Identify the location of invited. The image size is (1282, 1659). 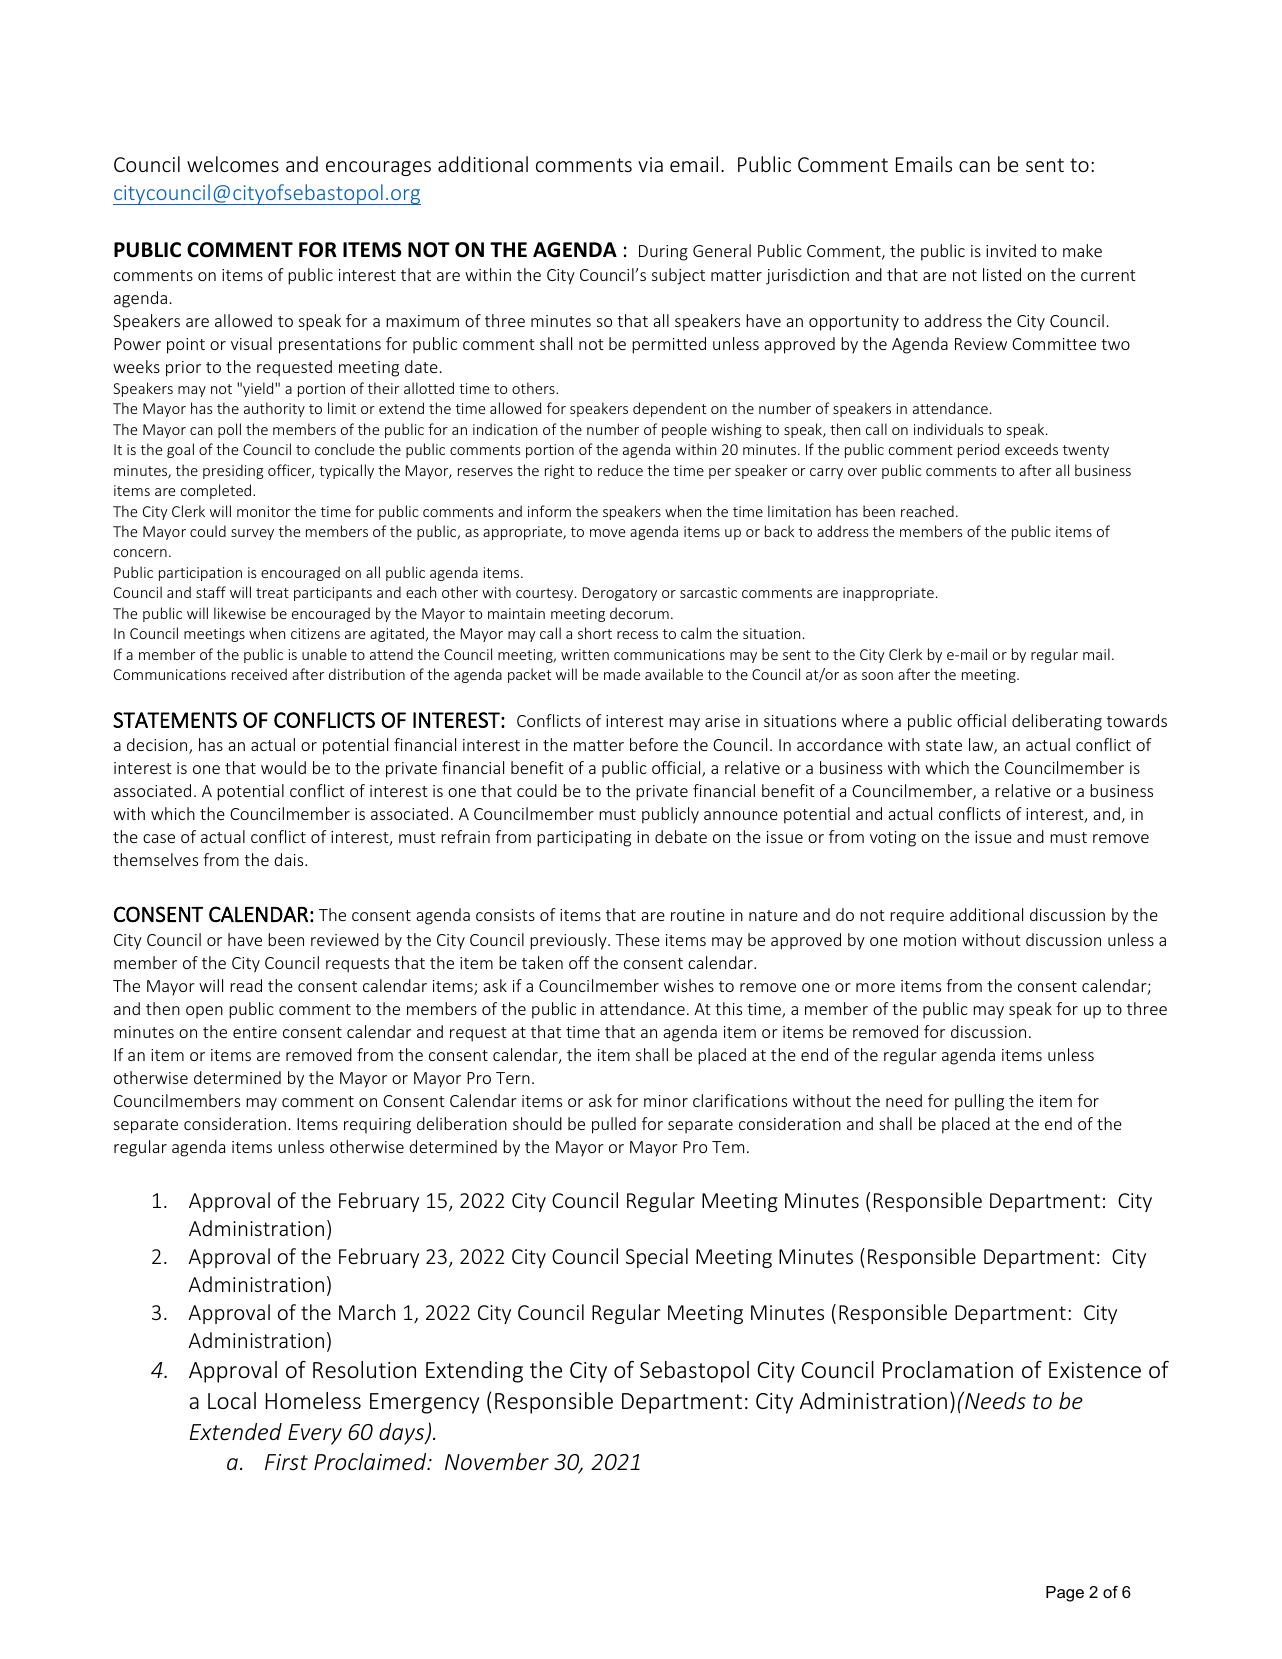
(1011, 250).
